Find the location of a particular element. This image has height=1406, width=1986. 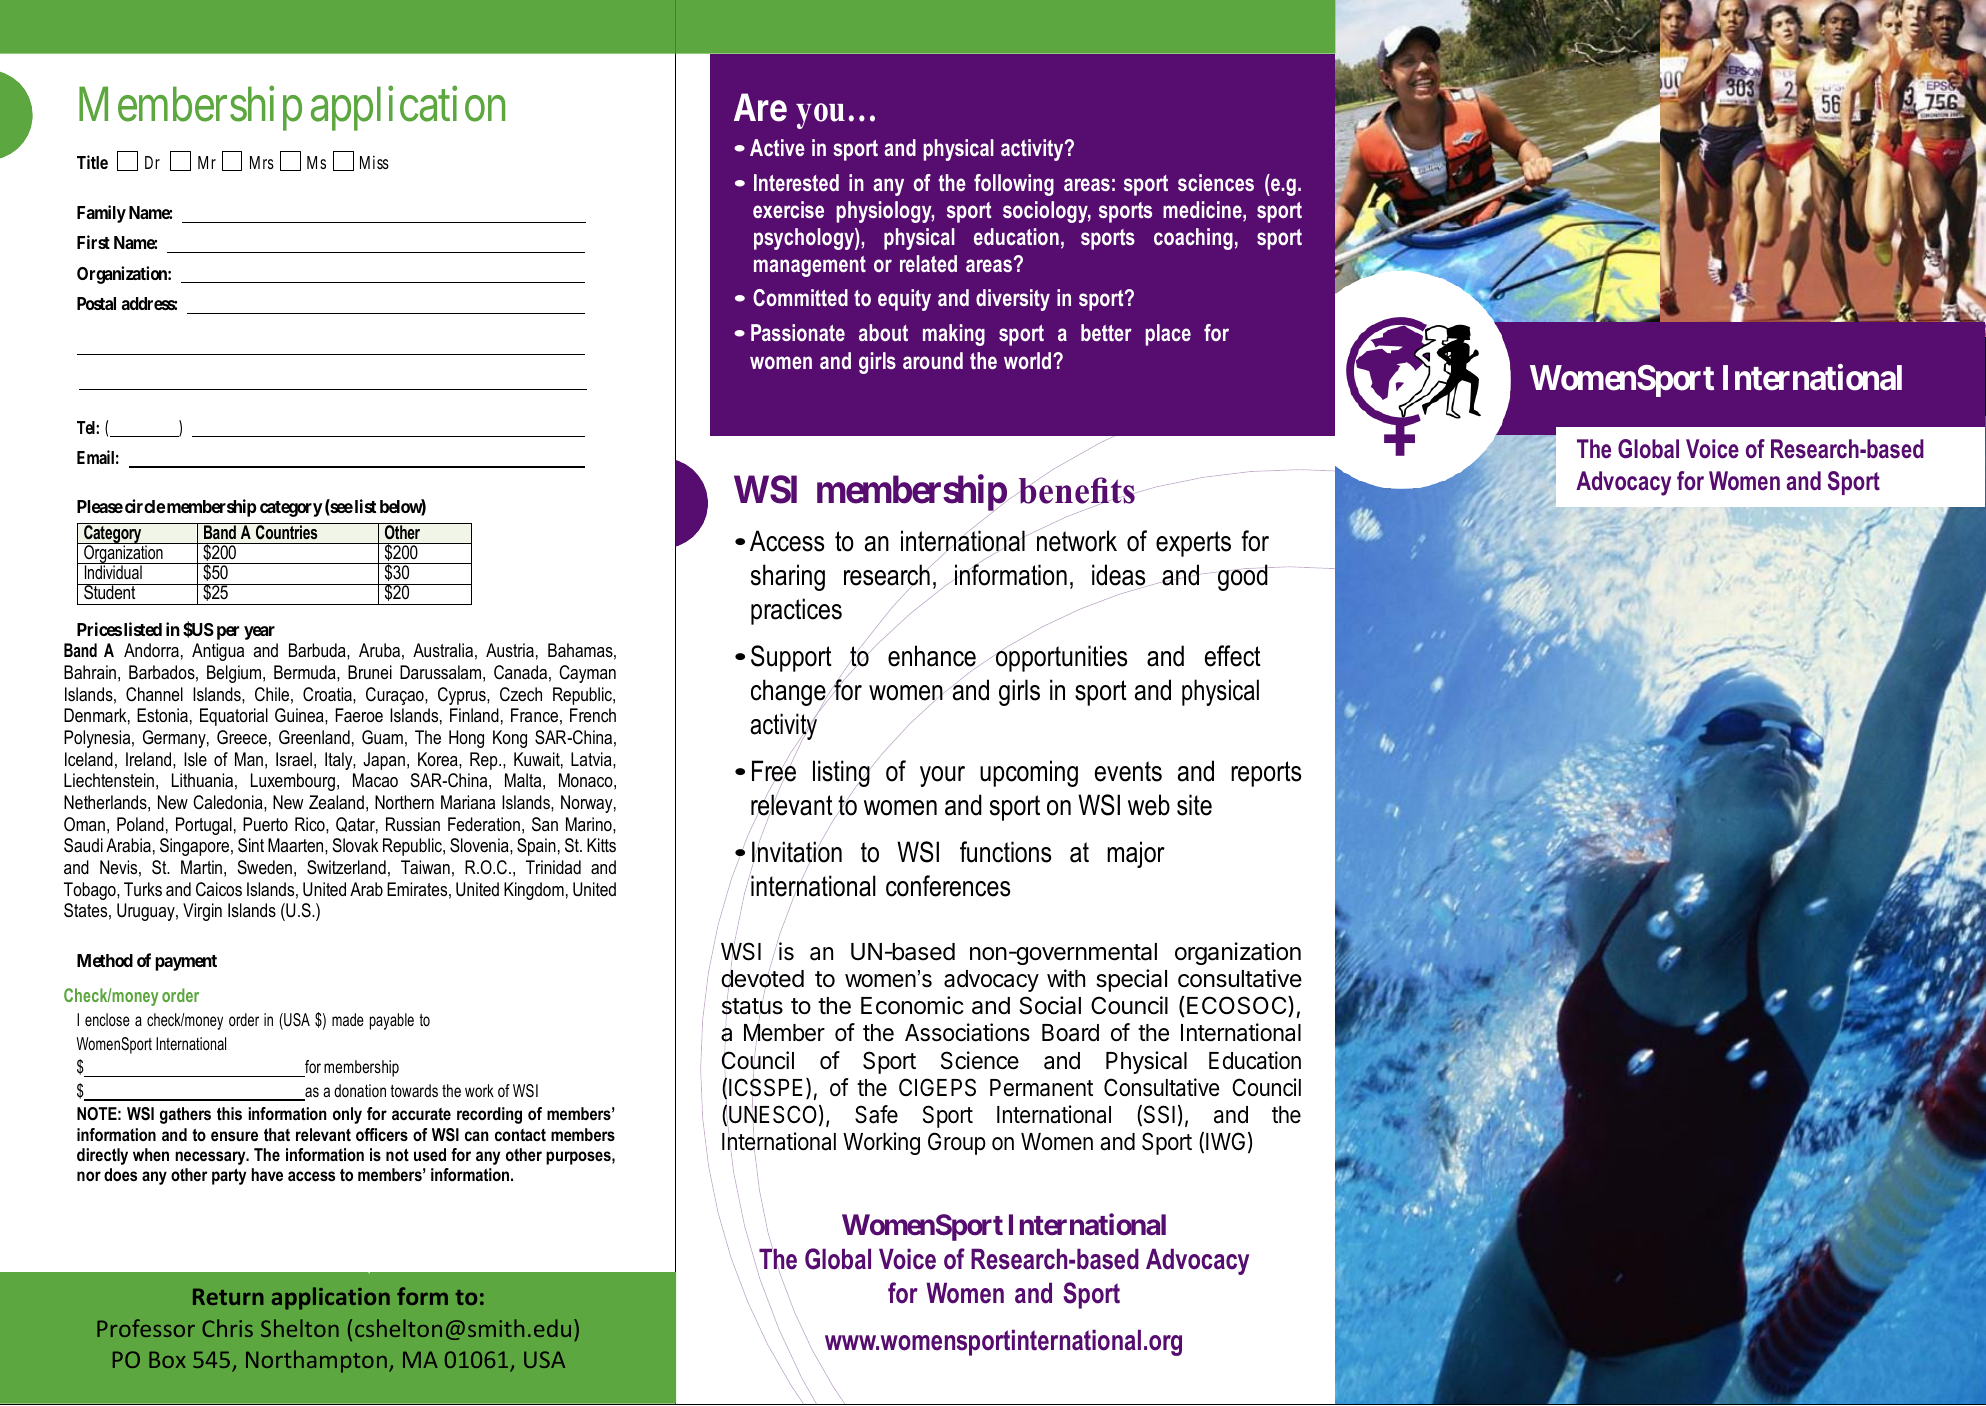

Mrs is located at coordinates (262, 162).
